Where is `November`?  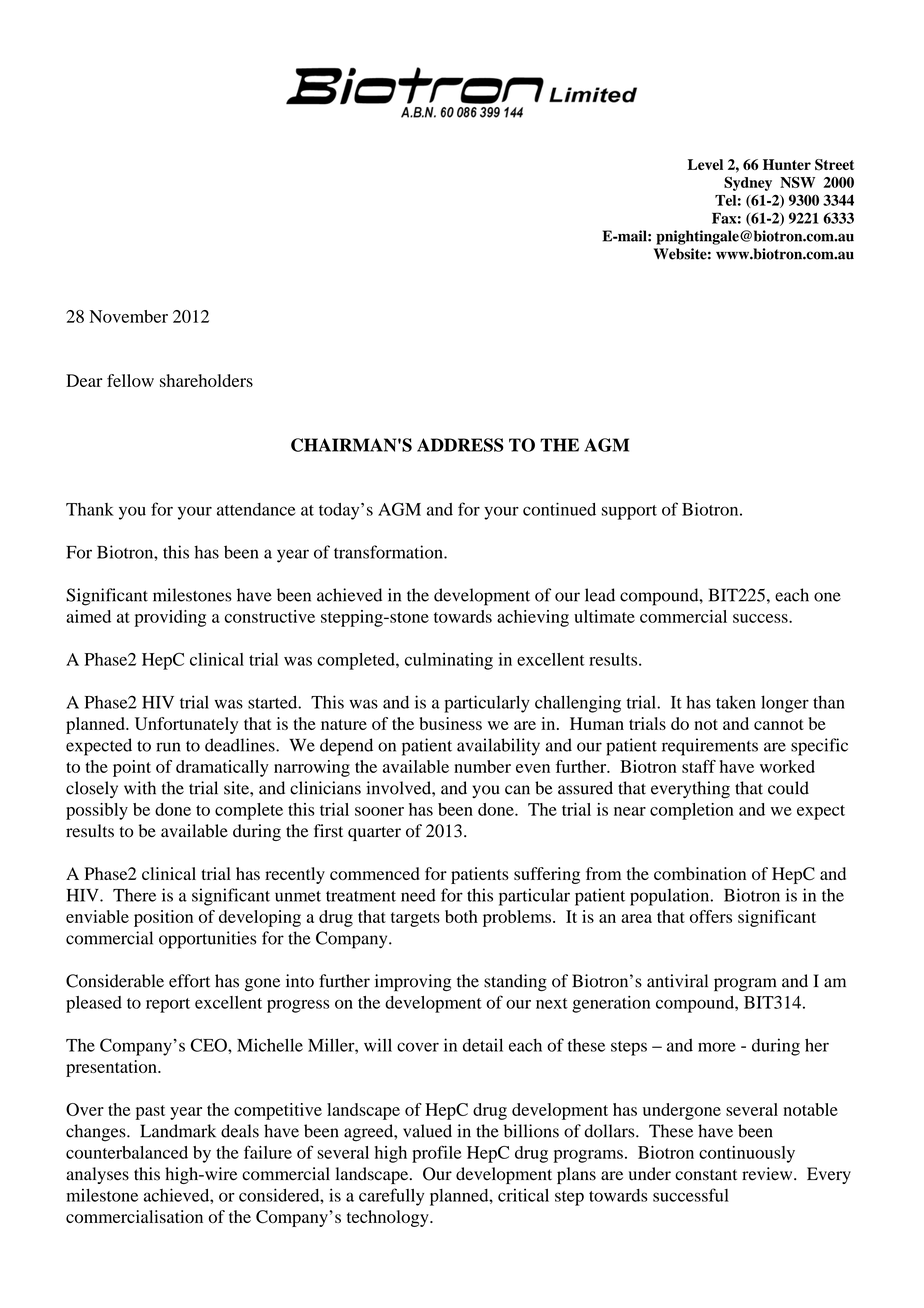
November is located at coordinates (129, 316).
